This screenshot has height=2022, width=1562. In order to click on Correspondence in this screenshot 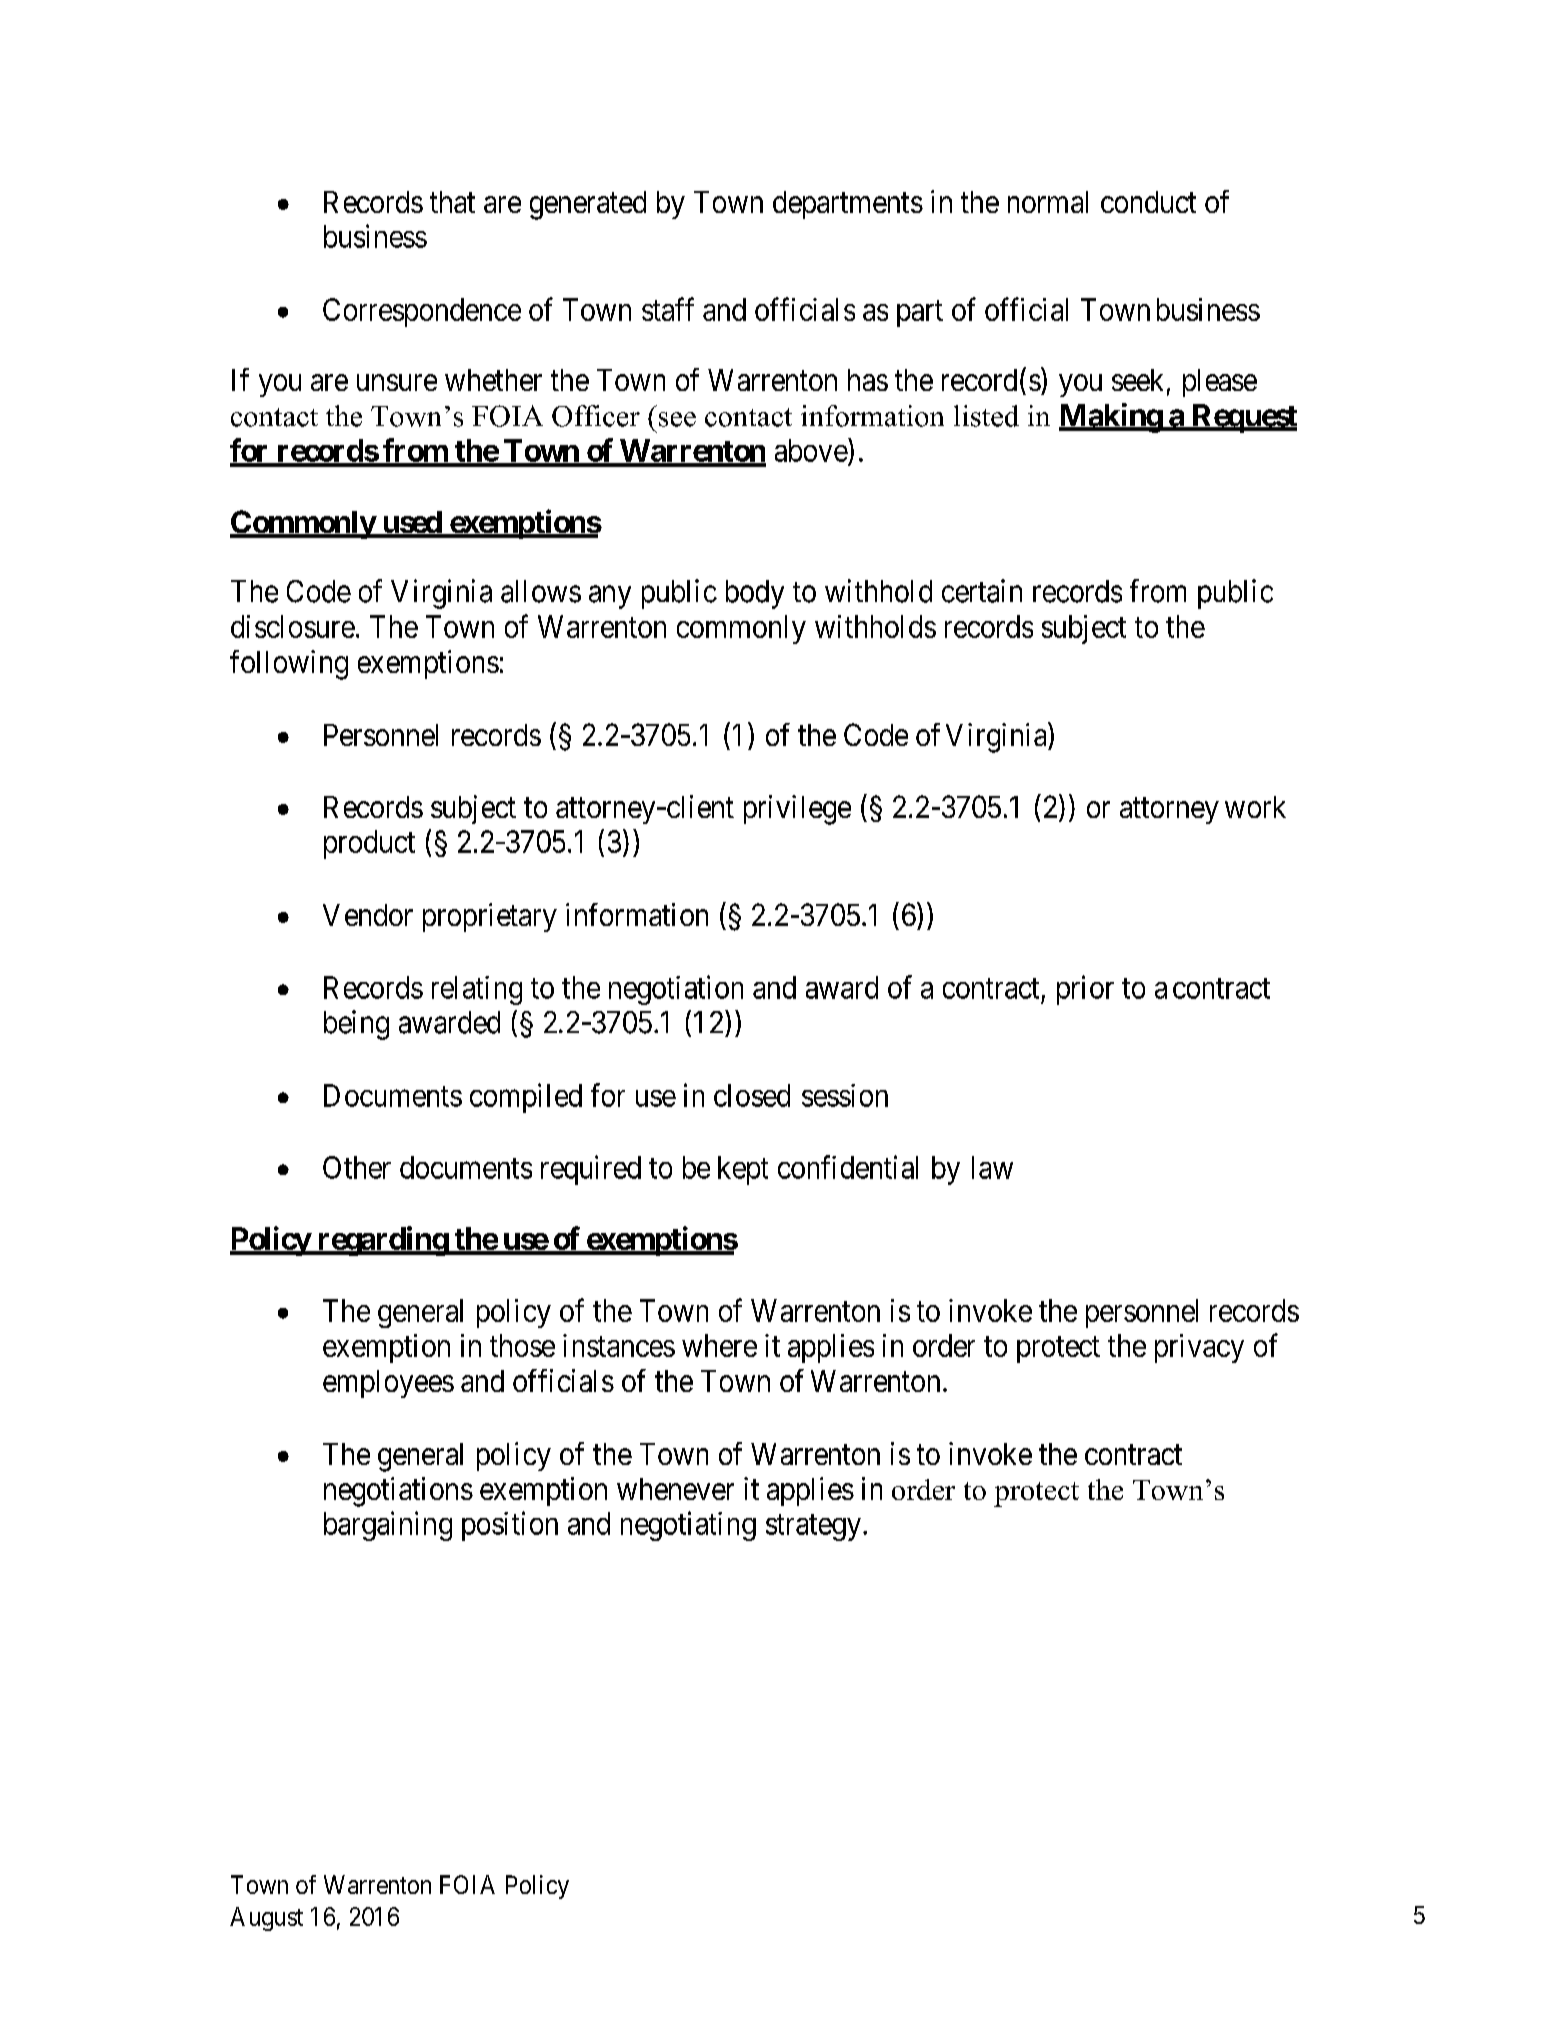, I will do `click(422, 312)`.
